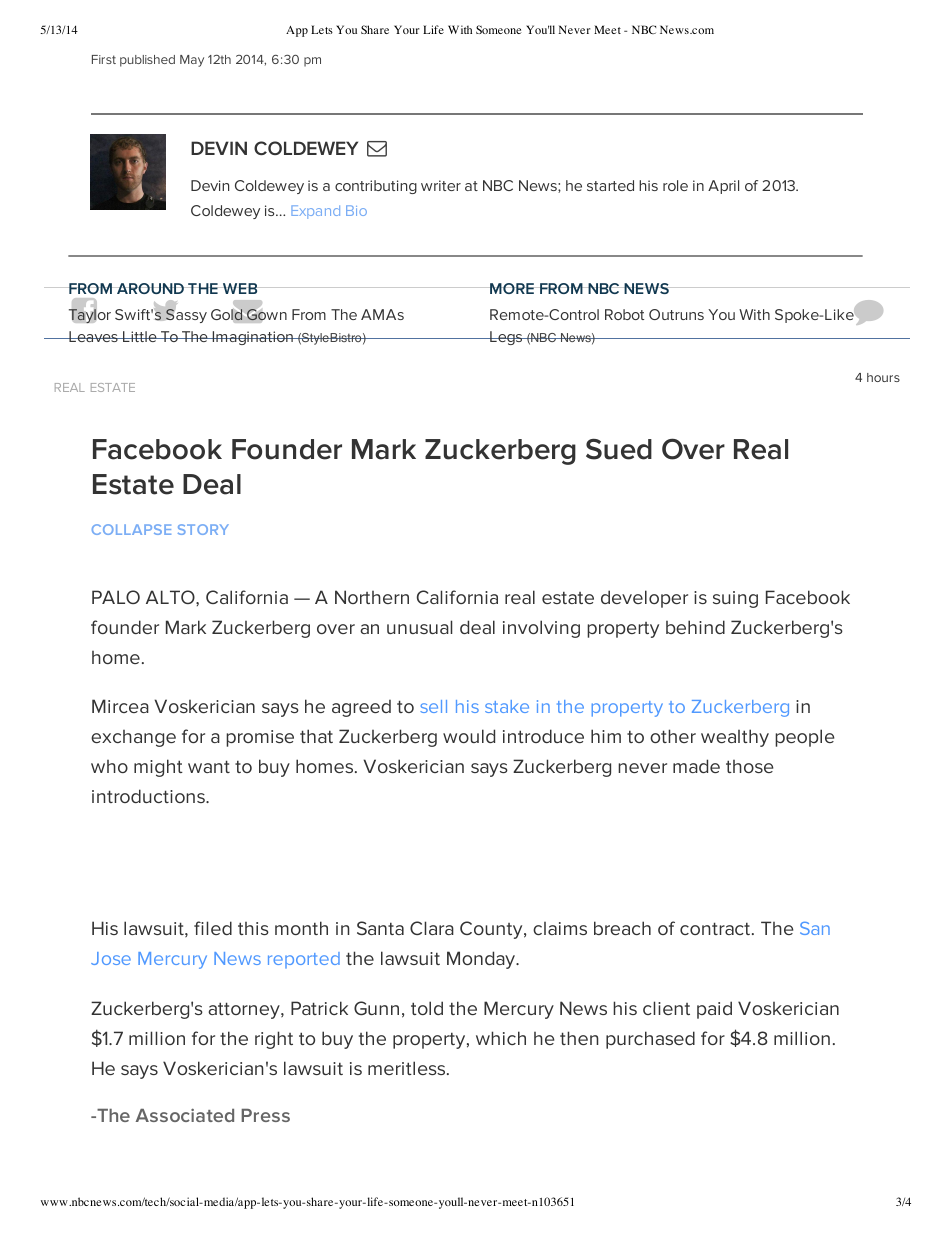  What do you see at coordinates (804, 738) in the screenshot?
I see `people` at bounding box center [804, 738].
